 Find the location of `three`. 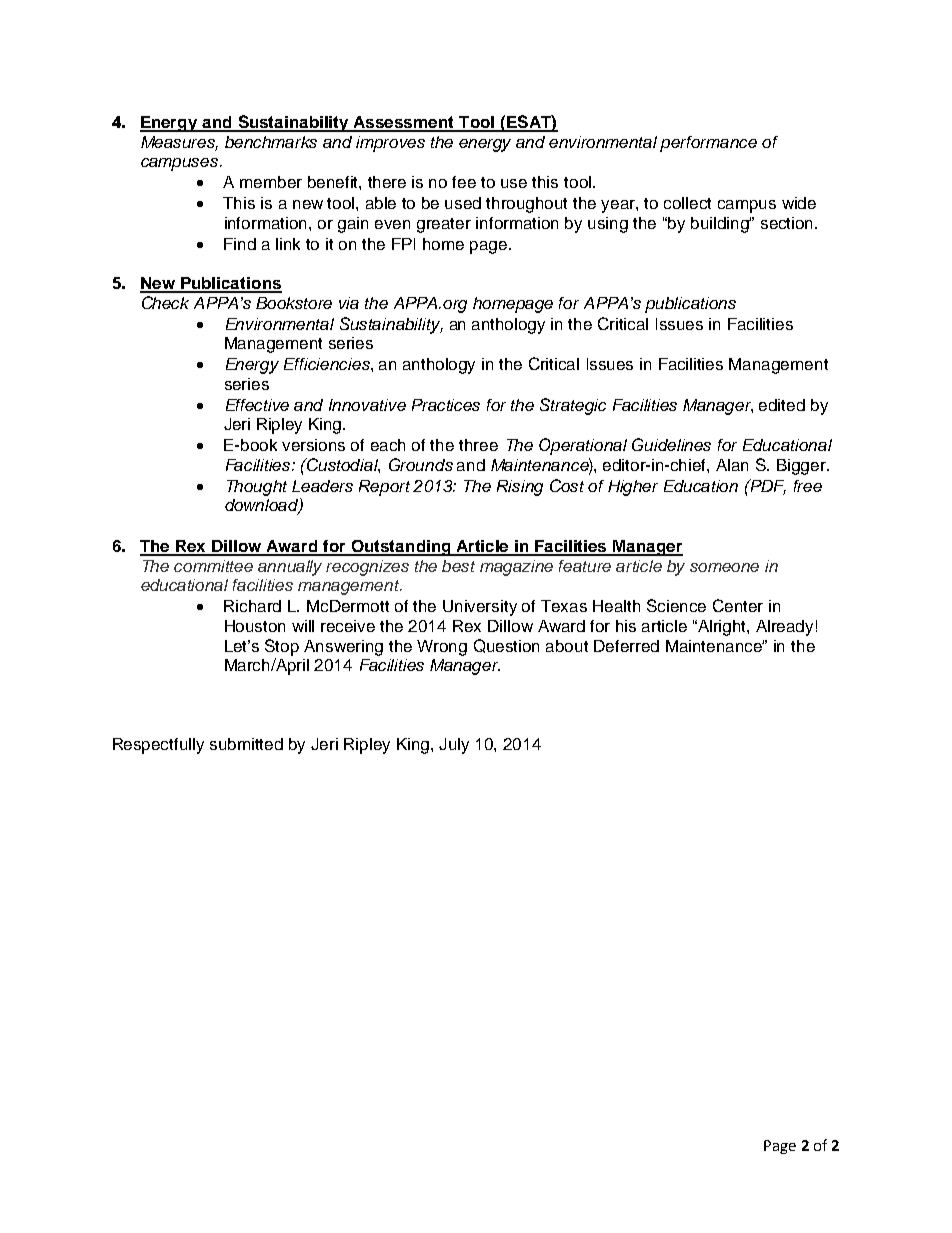

three is located at coordinates (478, 445).
